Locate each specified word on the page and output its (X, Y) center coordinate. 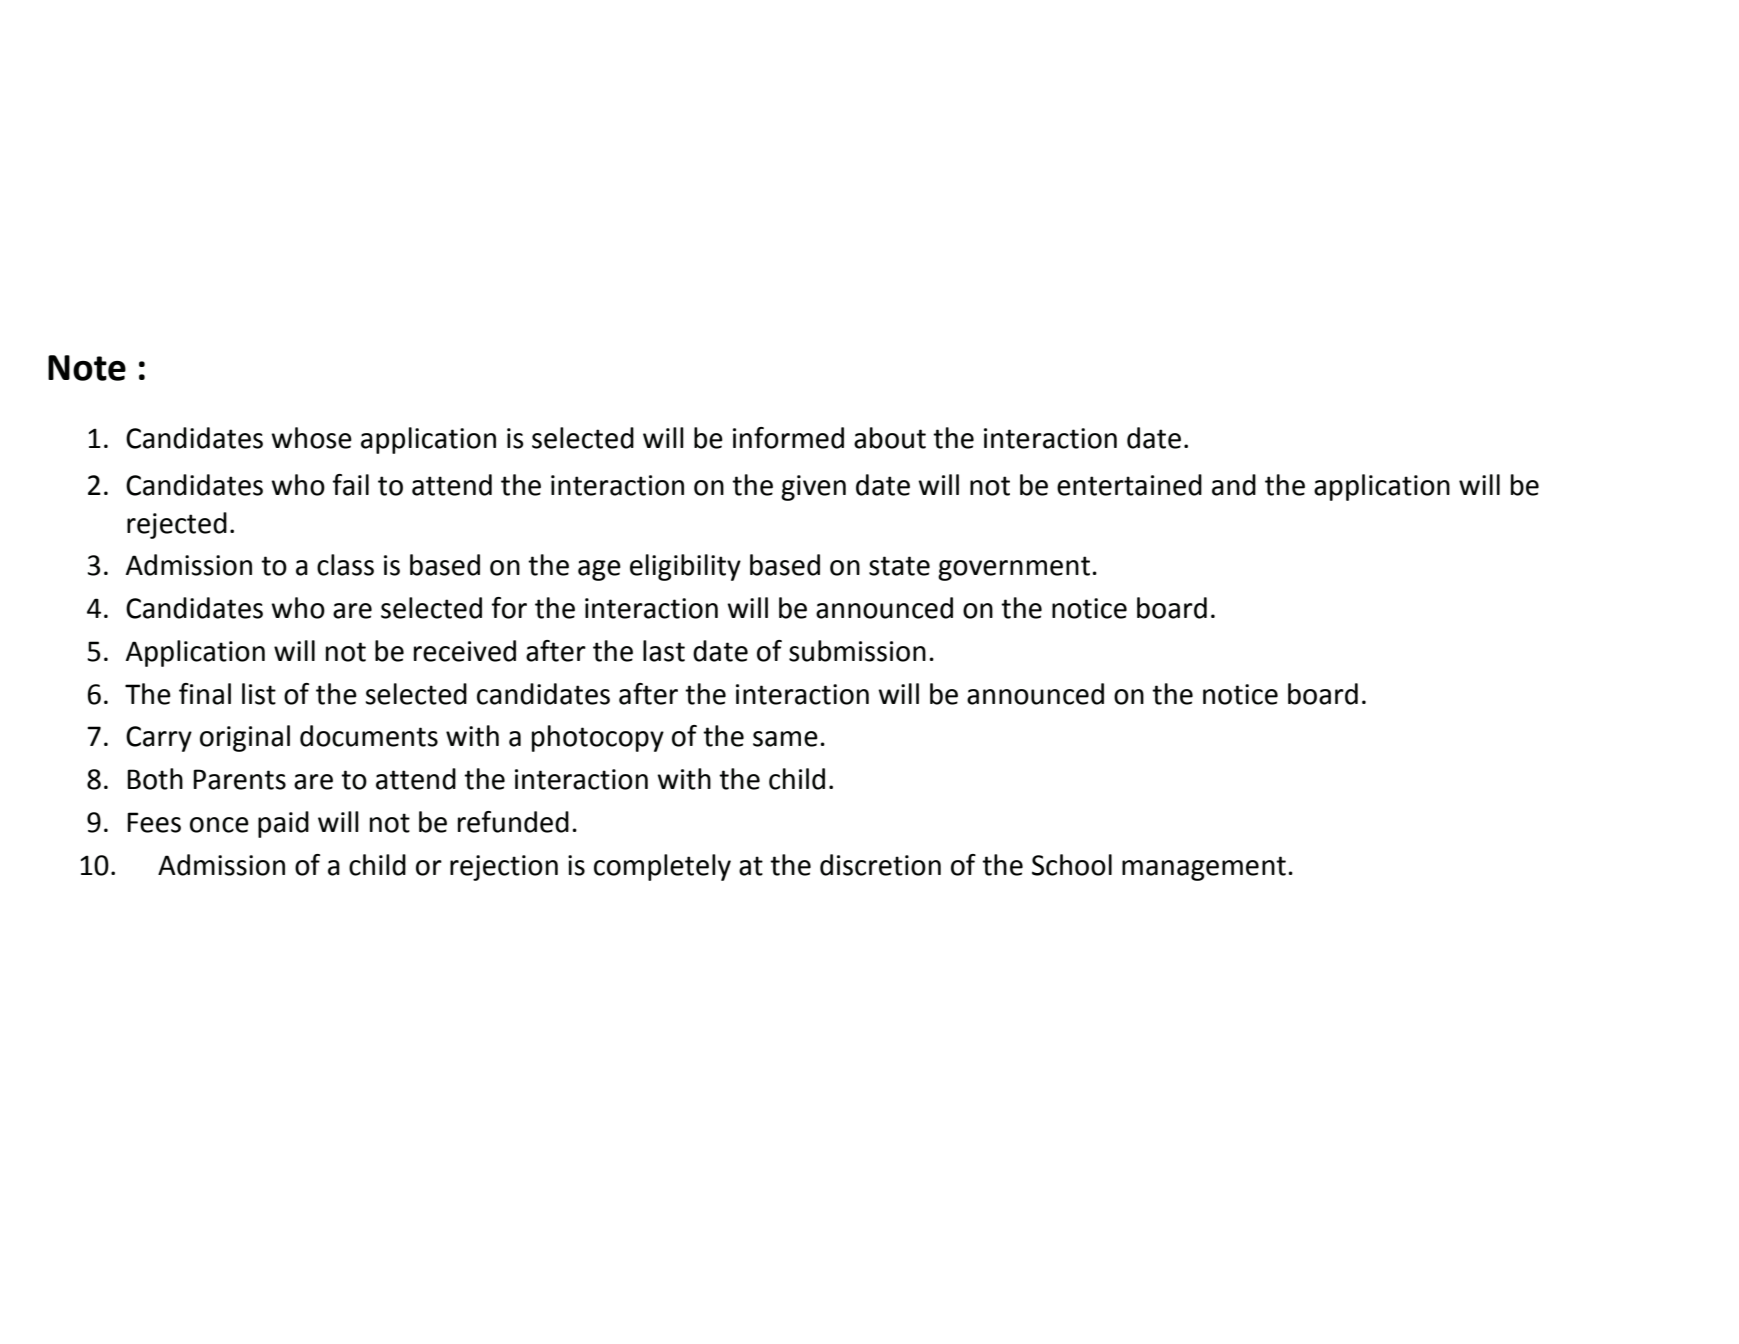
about (890, 438)
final (205, 694)
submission (857, 651)
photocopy (598, 738)
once (219, 825)
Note (87, 368)
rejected (177, 525)
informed (788, 438)
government (1014, 568)
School (1072, 865)
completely (662, 867)
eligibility (685, 567)
